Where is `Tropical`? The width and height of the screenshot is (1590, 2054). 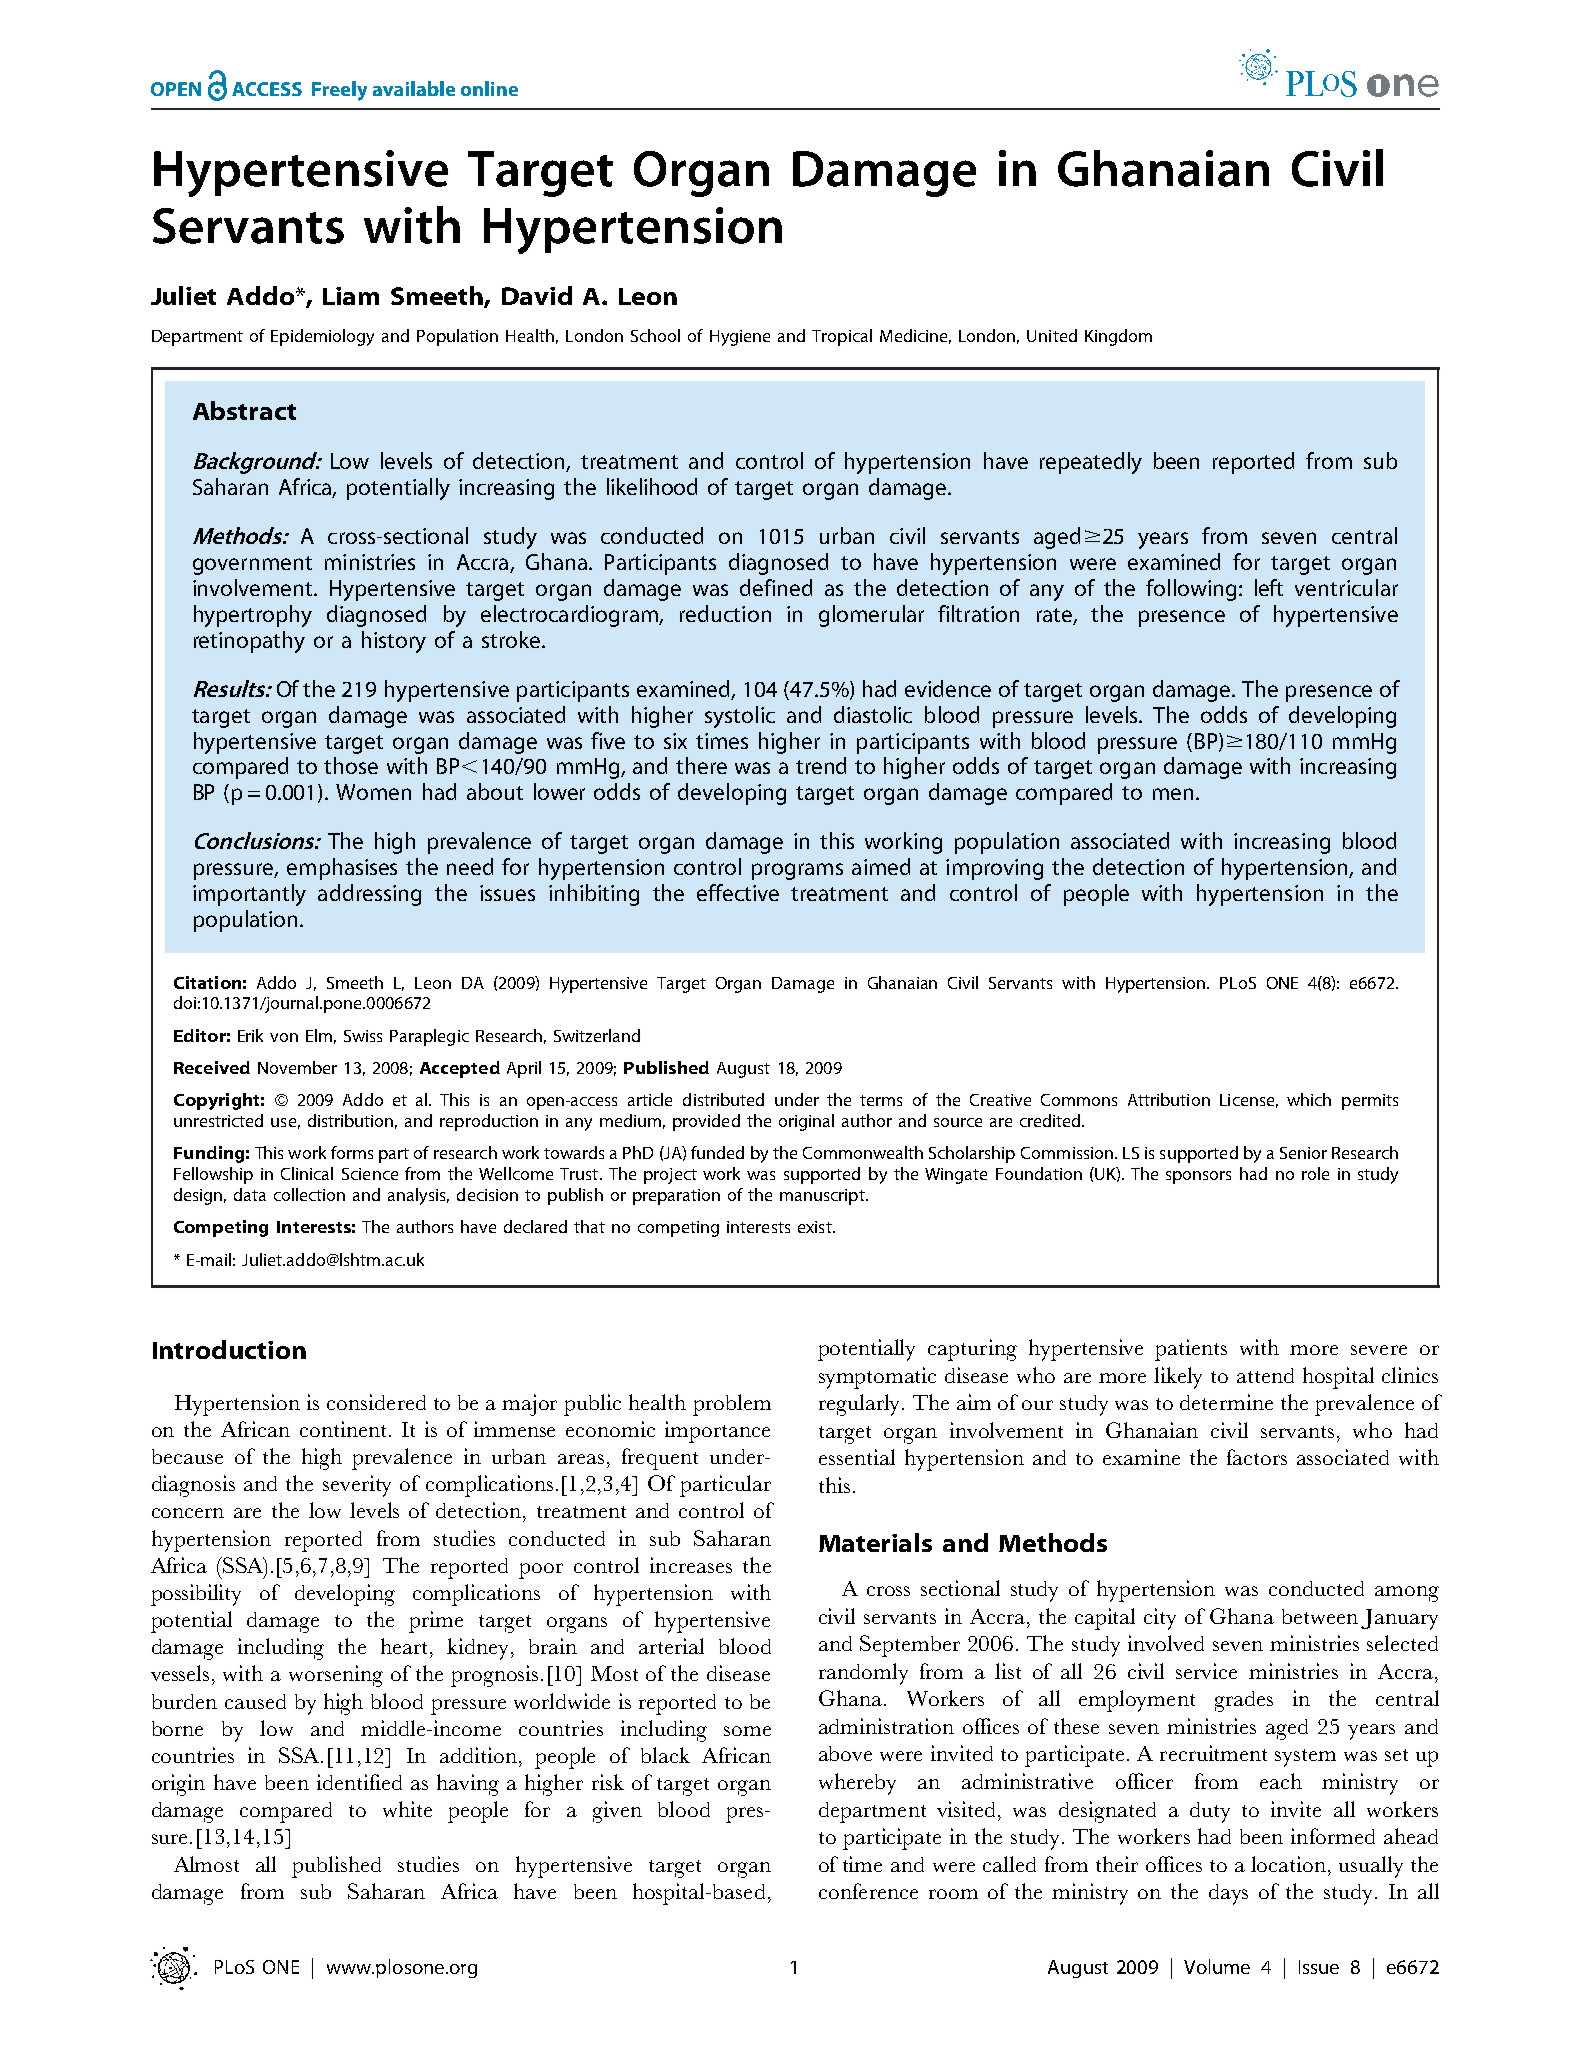 Tropical is located at coordinates (842, 337).
